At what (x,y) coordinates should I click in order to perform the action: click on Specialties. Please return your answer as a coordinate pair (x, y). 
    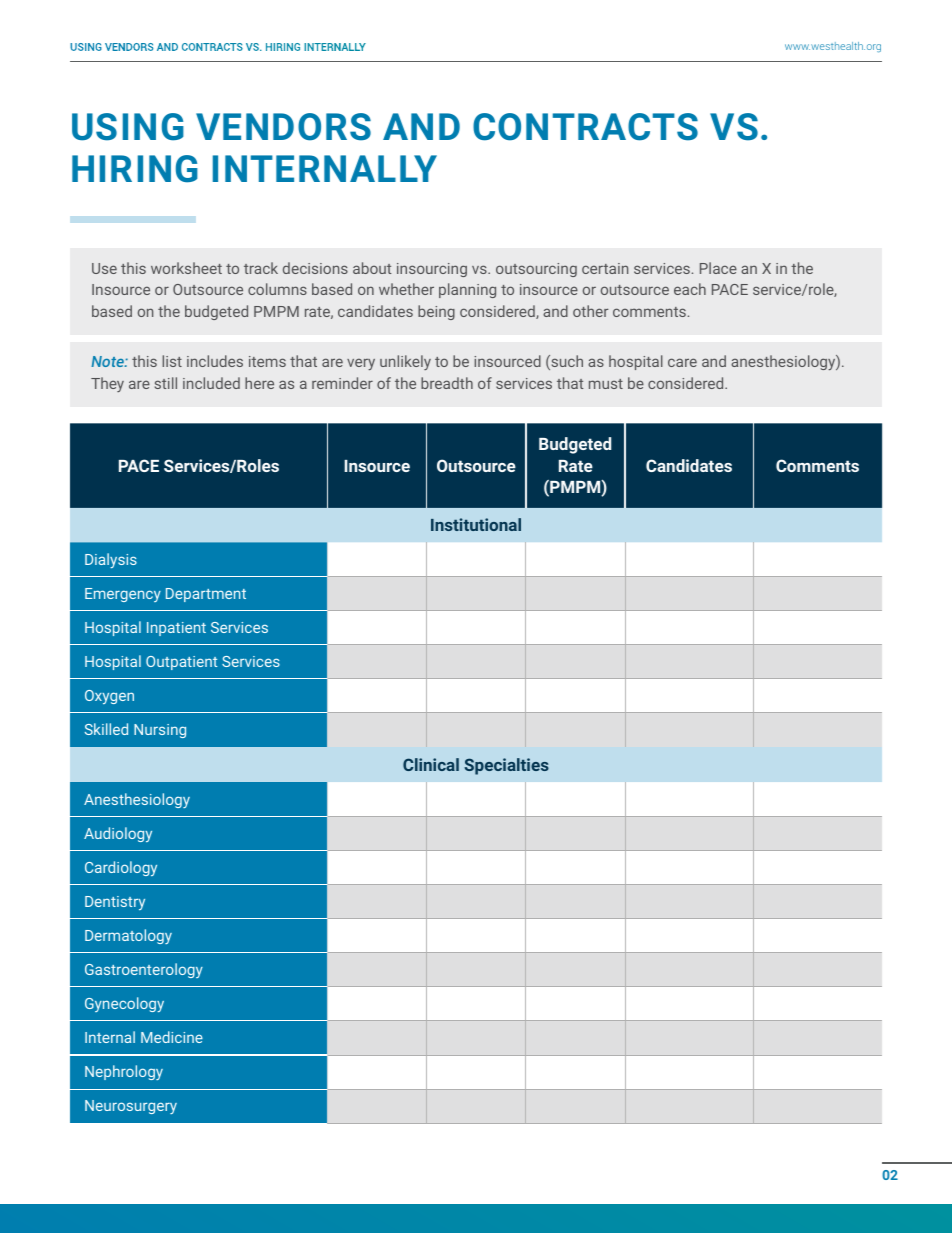
    Looking at the image, I should click on (506, 766).
